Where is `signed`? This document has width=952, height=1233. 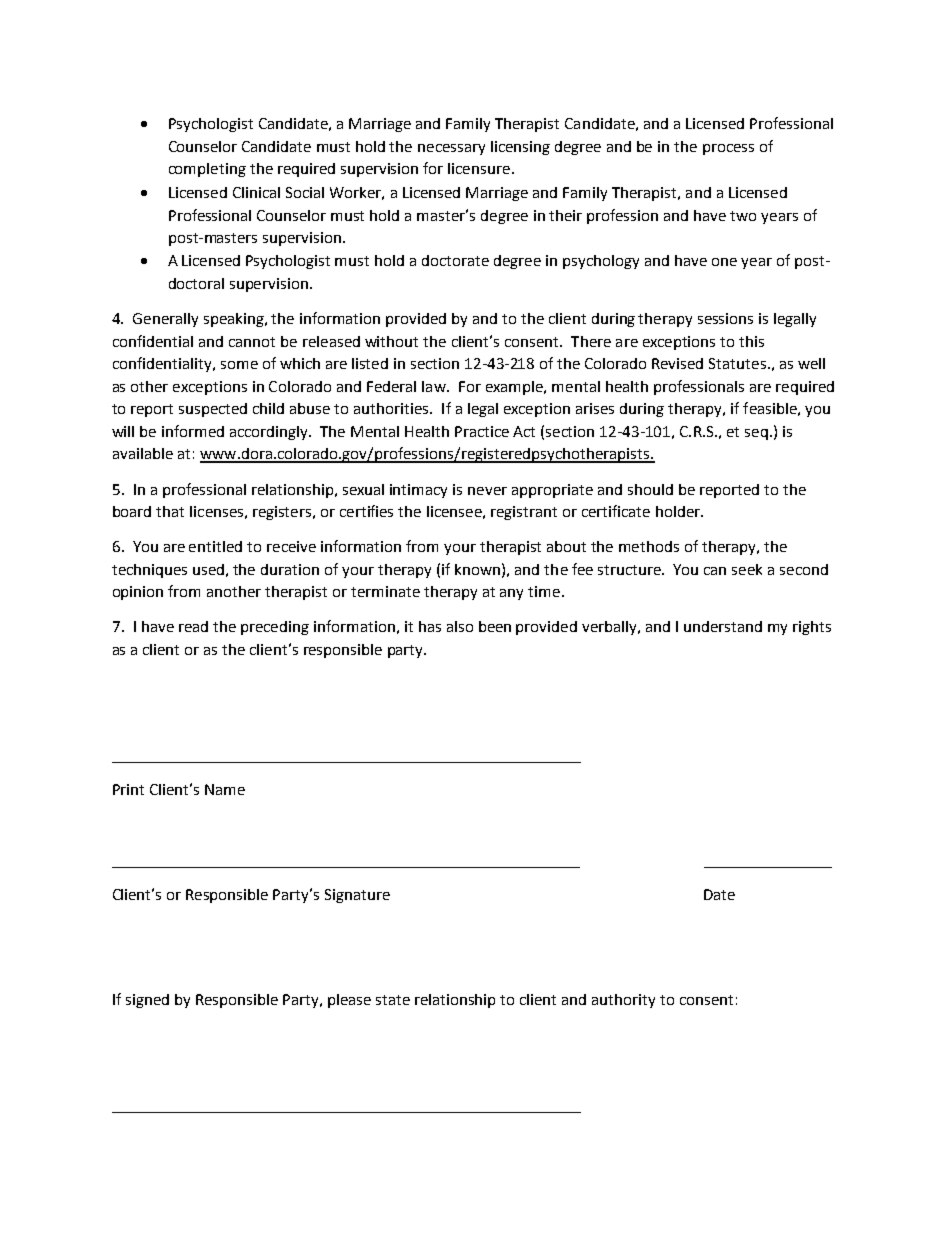 signed is located at coordinates (147, 1001).
